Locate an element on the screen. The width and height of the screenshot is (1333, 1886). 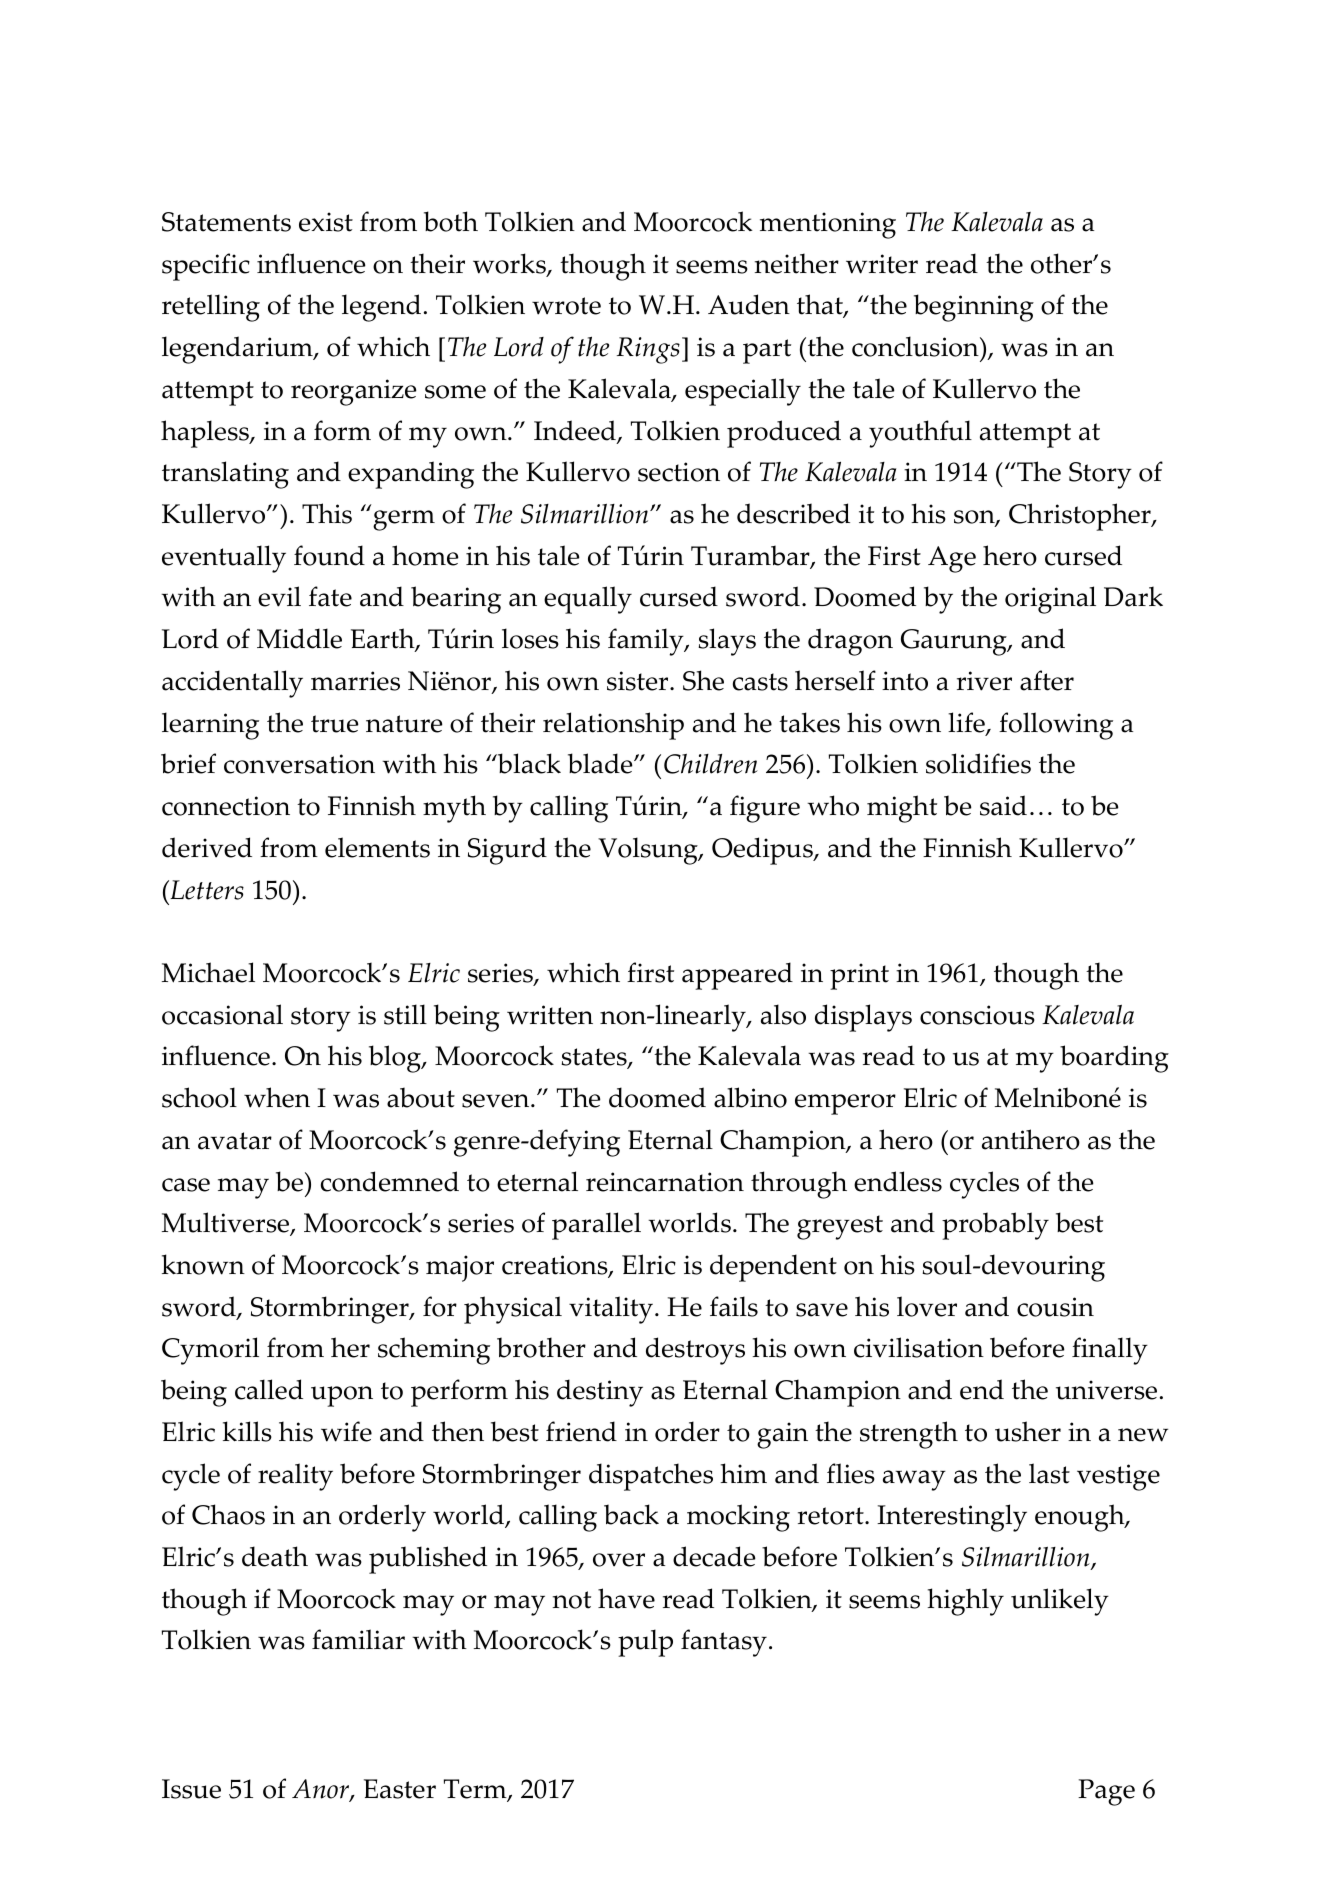
exist is located at coordinates (326, 222).
